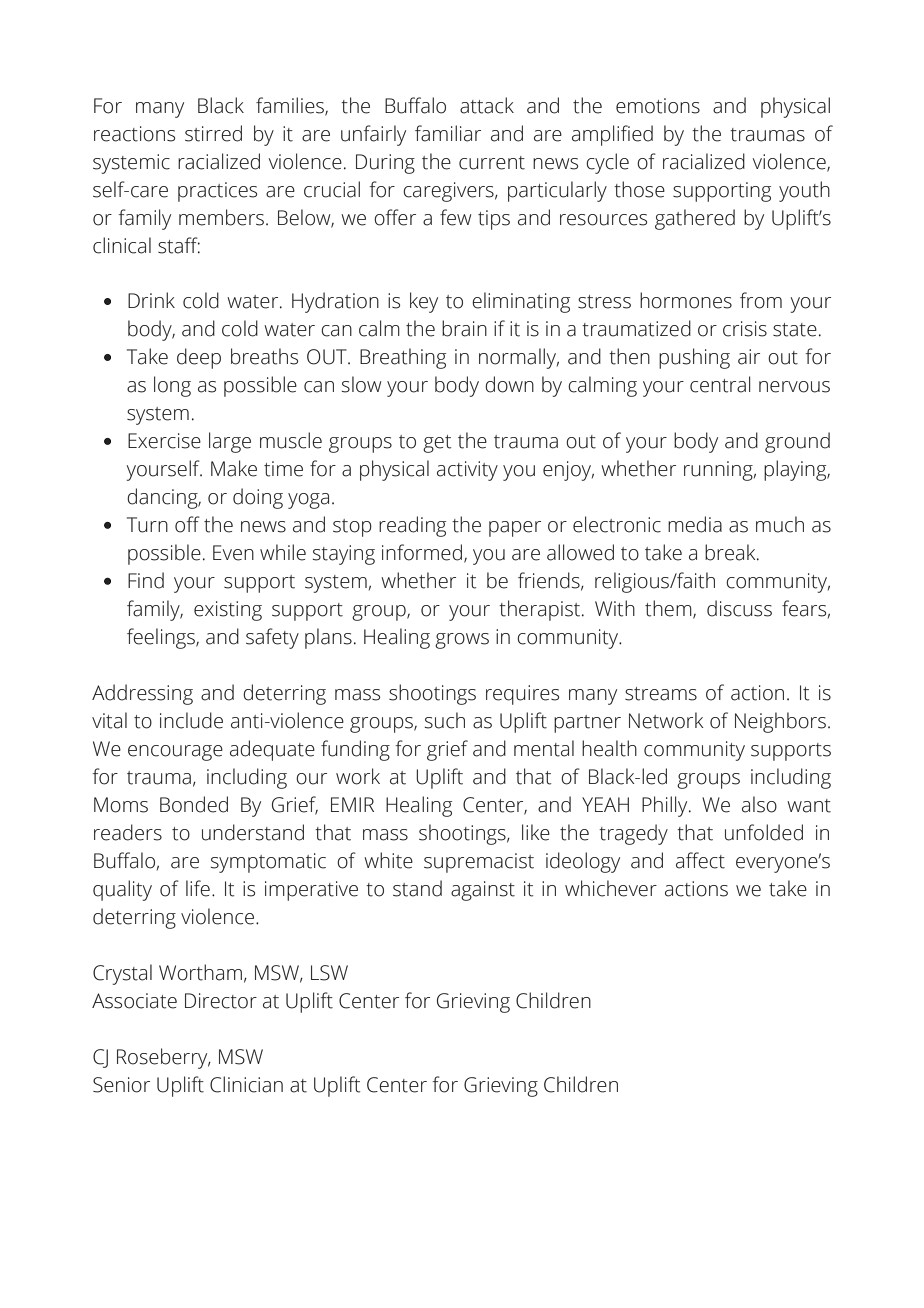  I want to click on emotions, so click(658, 106).
